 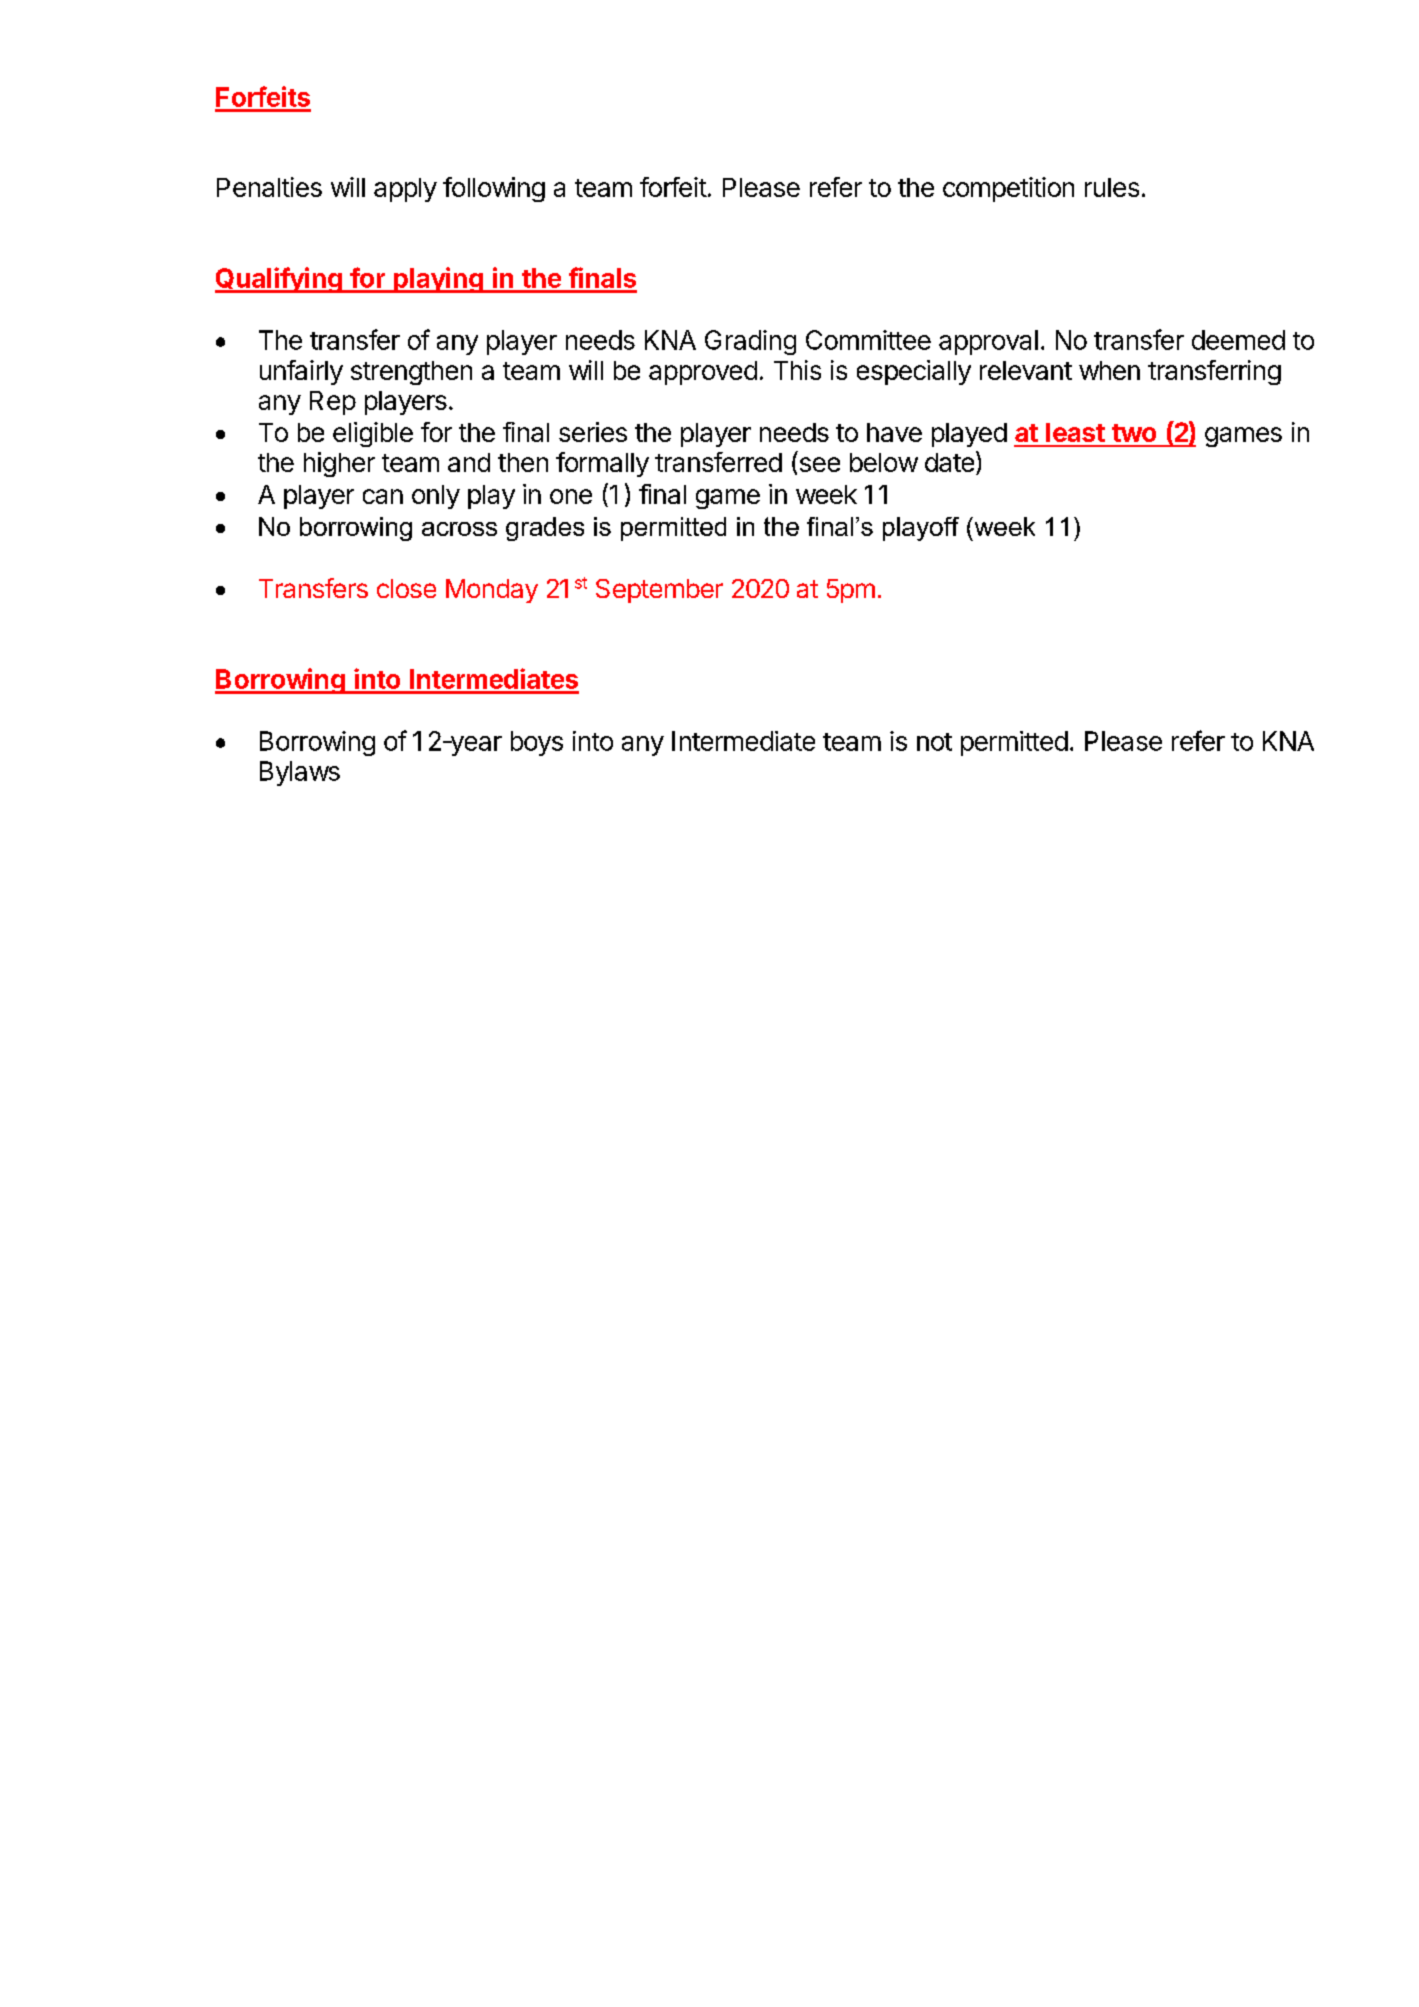 What do you see at coordinates (405, 190) in the image?
I see `apply` at bounding box center [405, 190].
